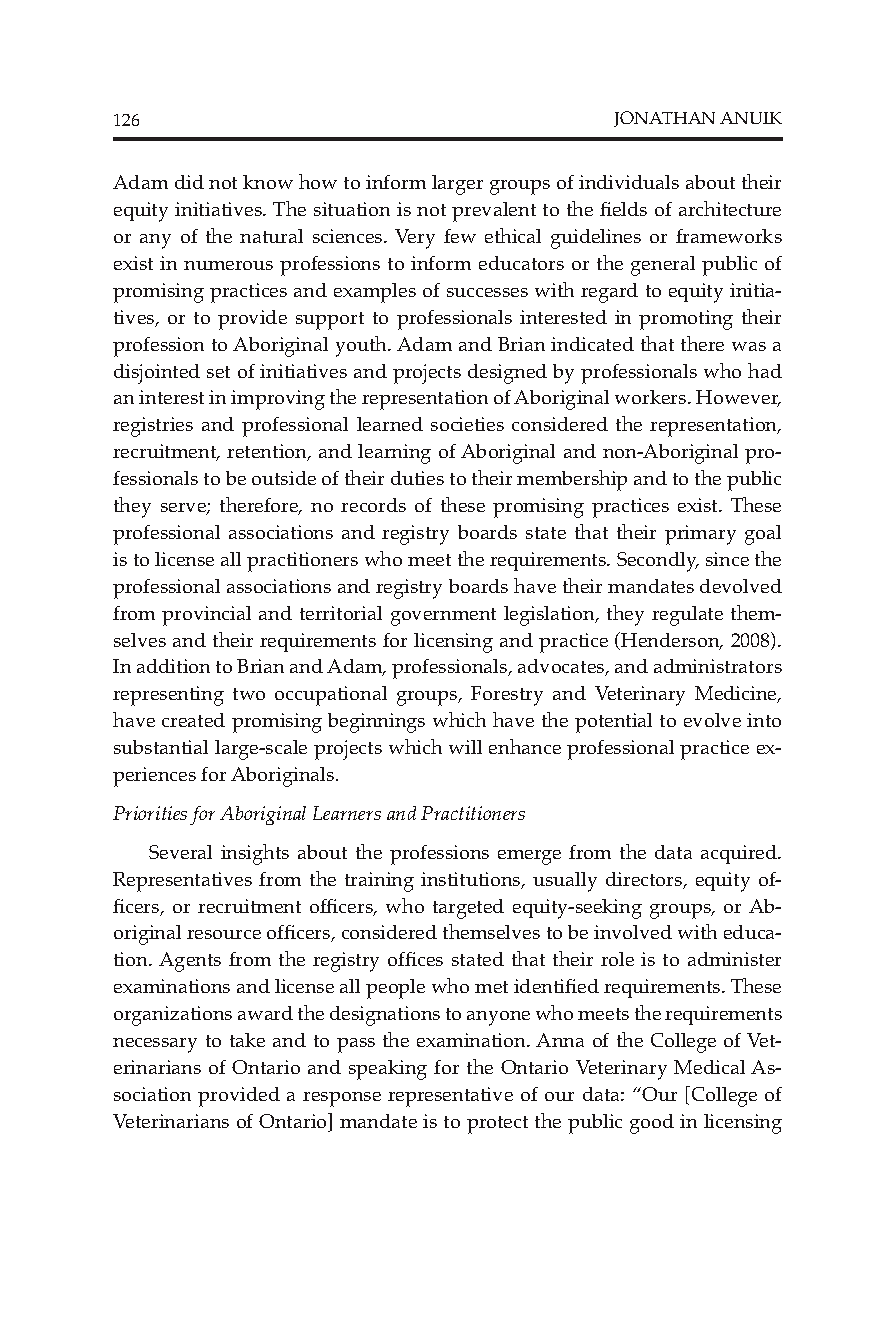 Image resolution: width=896 pixels, height=1327 pixels. What do you see at coordinates (664, 119) in the screenshot?
I see `Jonathan` at bounding box center [664, 119].
